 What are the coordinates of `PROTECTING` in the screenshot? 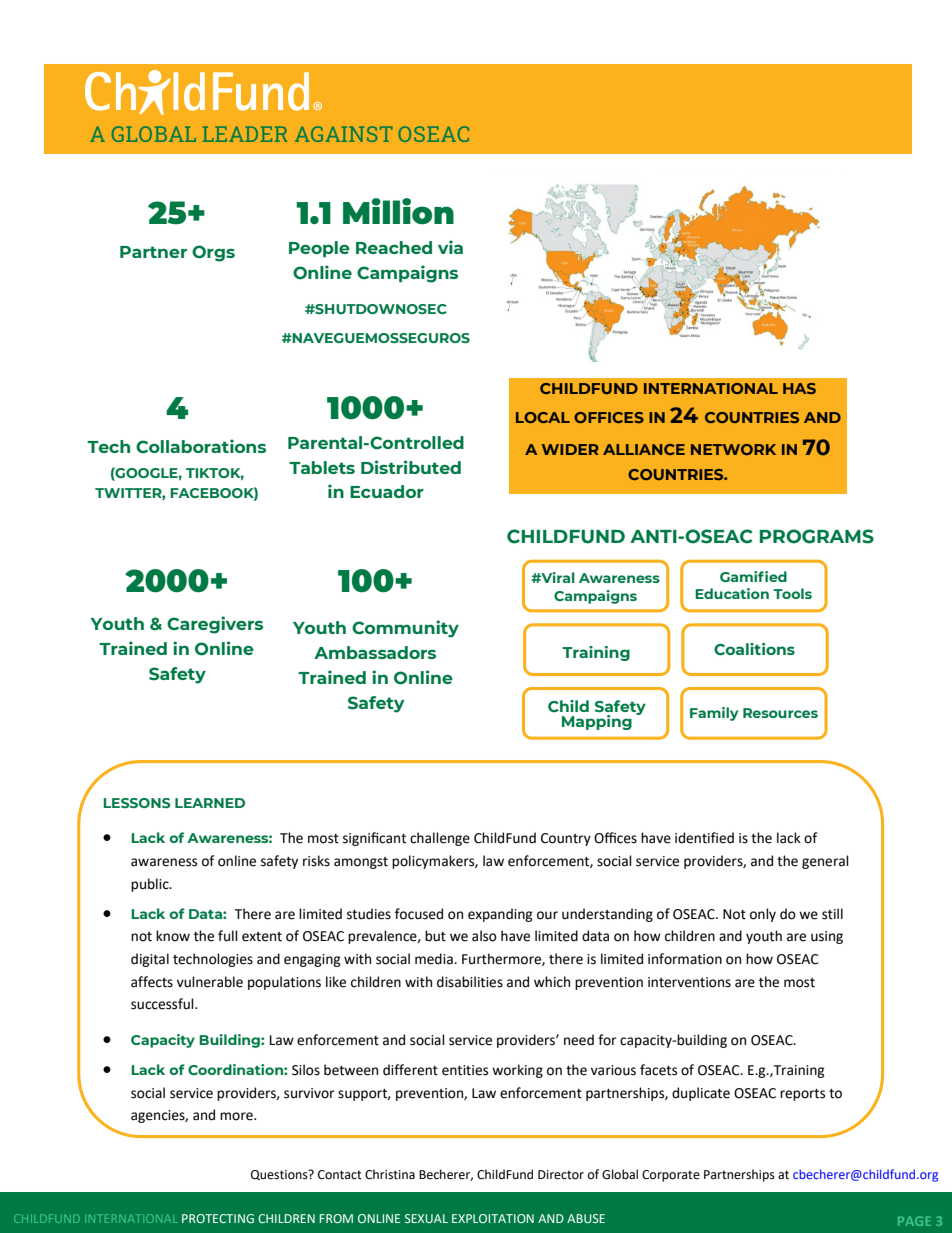 It's located at (218, 1218).
